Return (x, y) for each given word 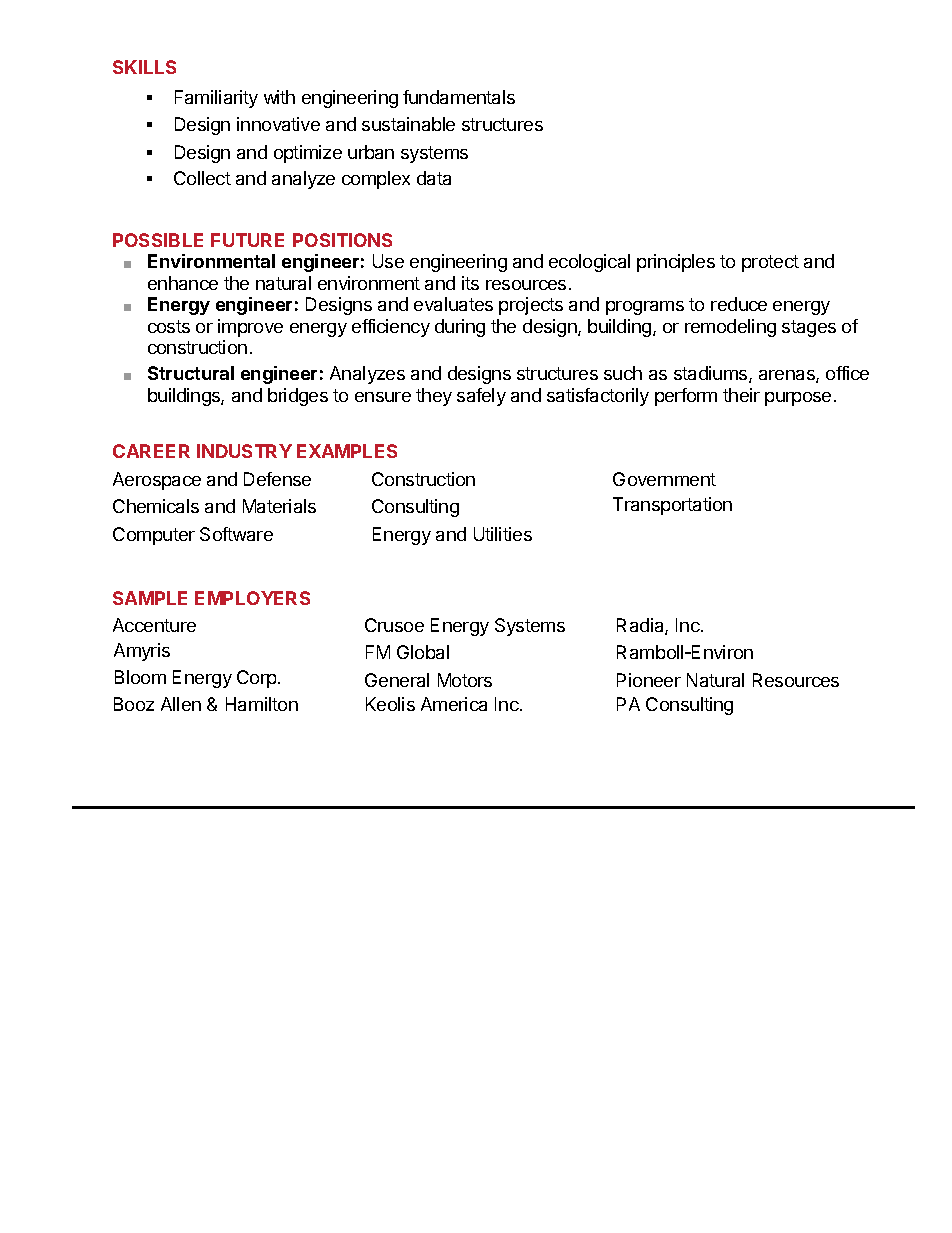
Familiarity (216, 99)
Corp (256, 679)
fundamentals (459, 97)
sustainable (408, 124)
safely (481, 397)
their (741, 395)
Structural (191, 373)
